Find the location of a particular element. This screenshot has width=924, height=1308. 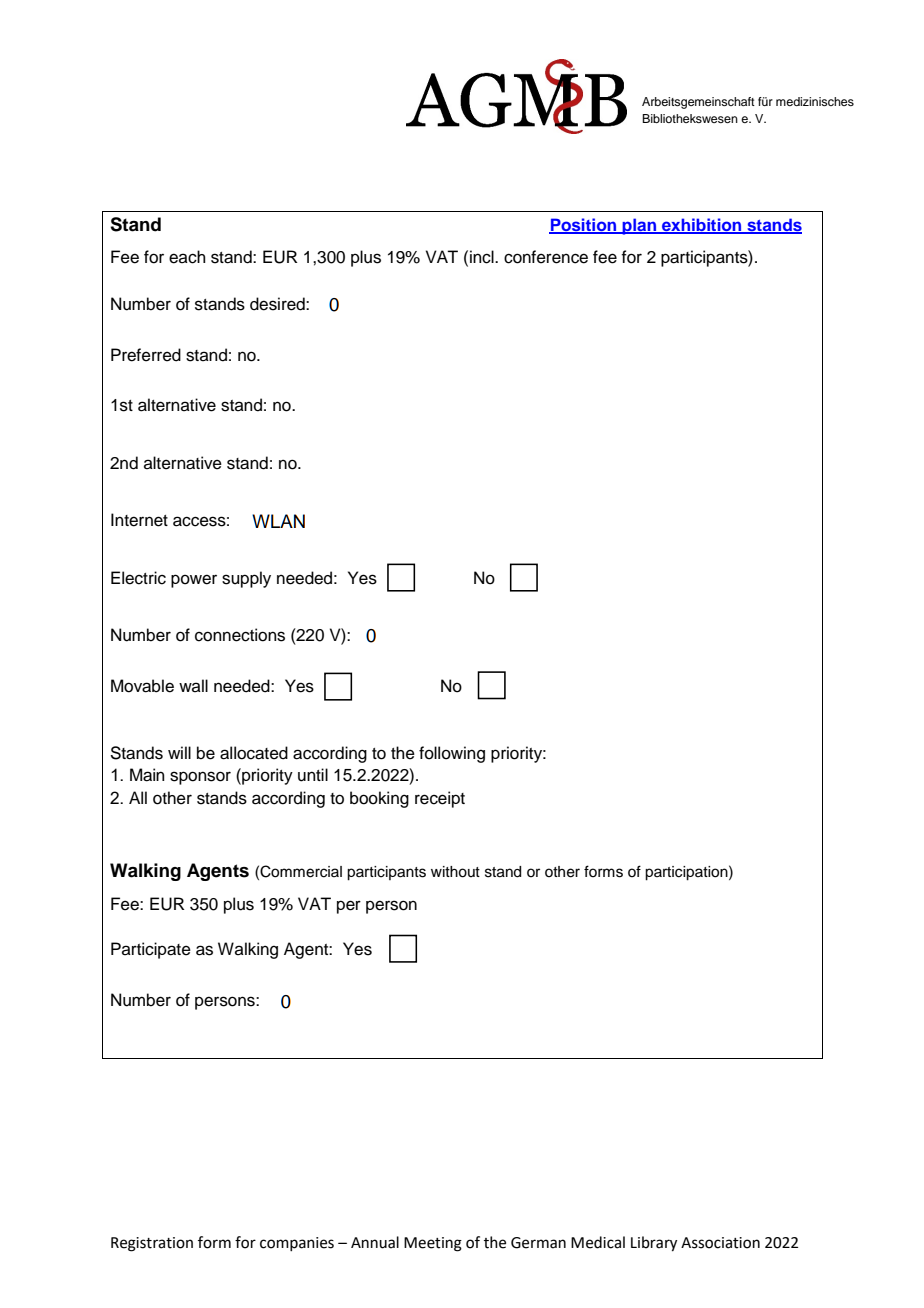

following is located at coordinates (452, 754).
